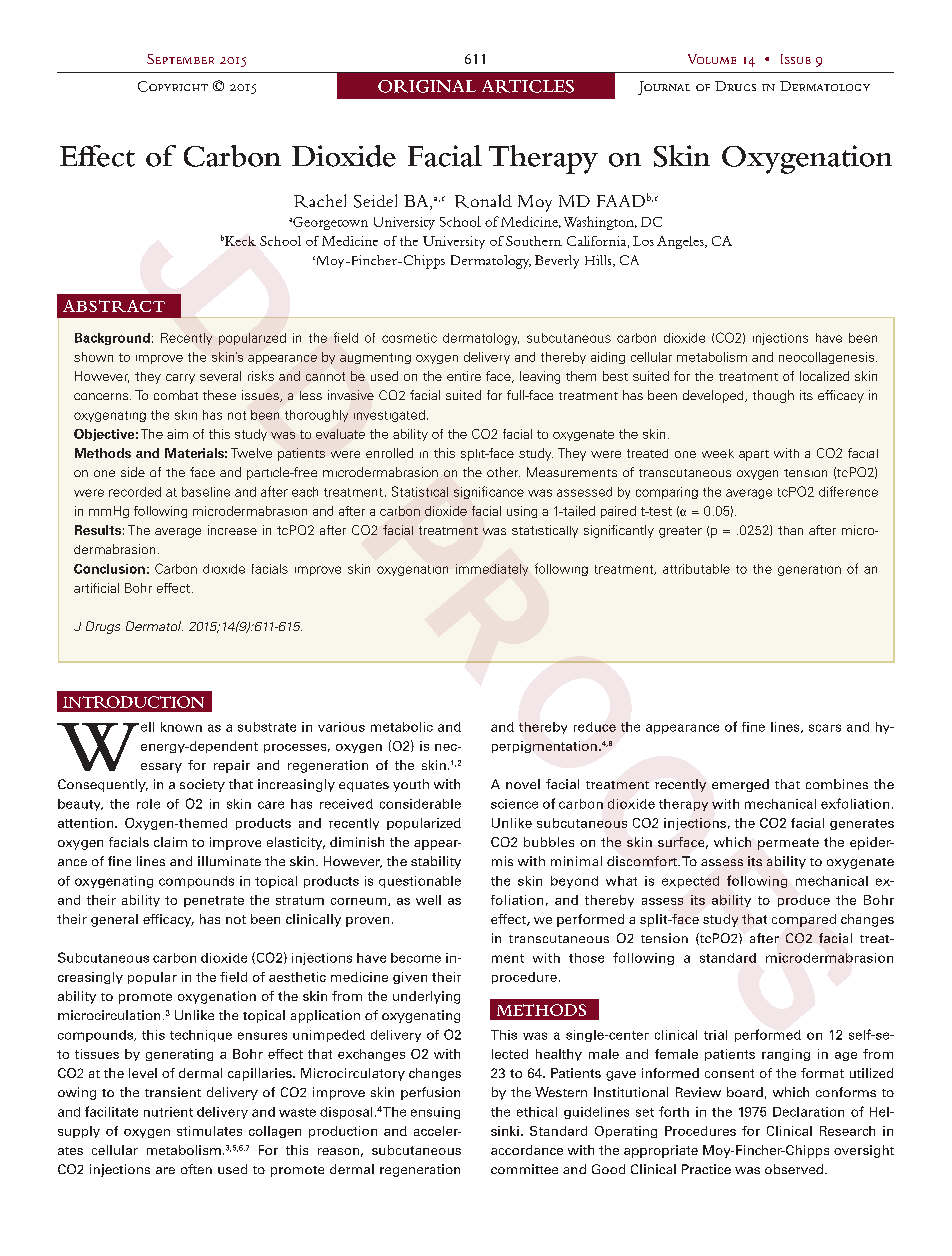 The image size is (952, 1256). I want to click on other, so click(503, 472).
